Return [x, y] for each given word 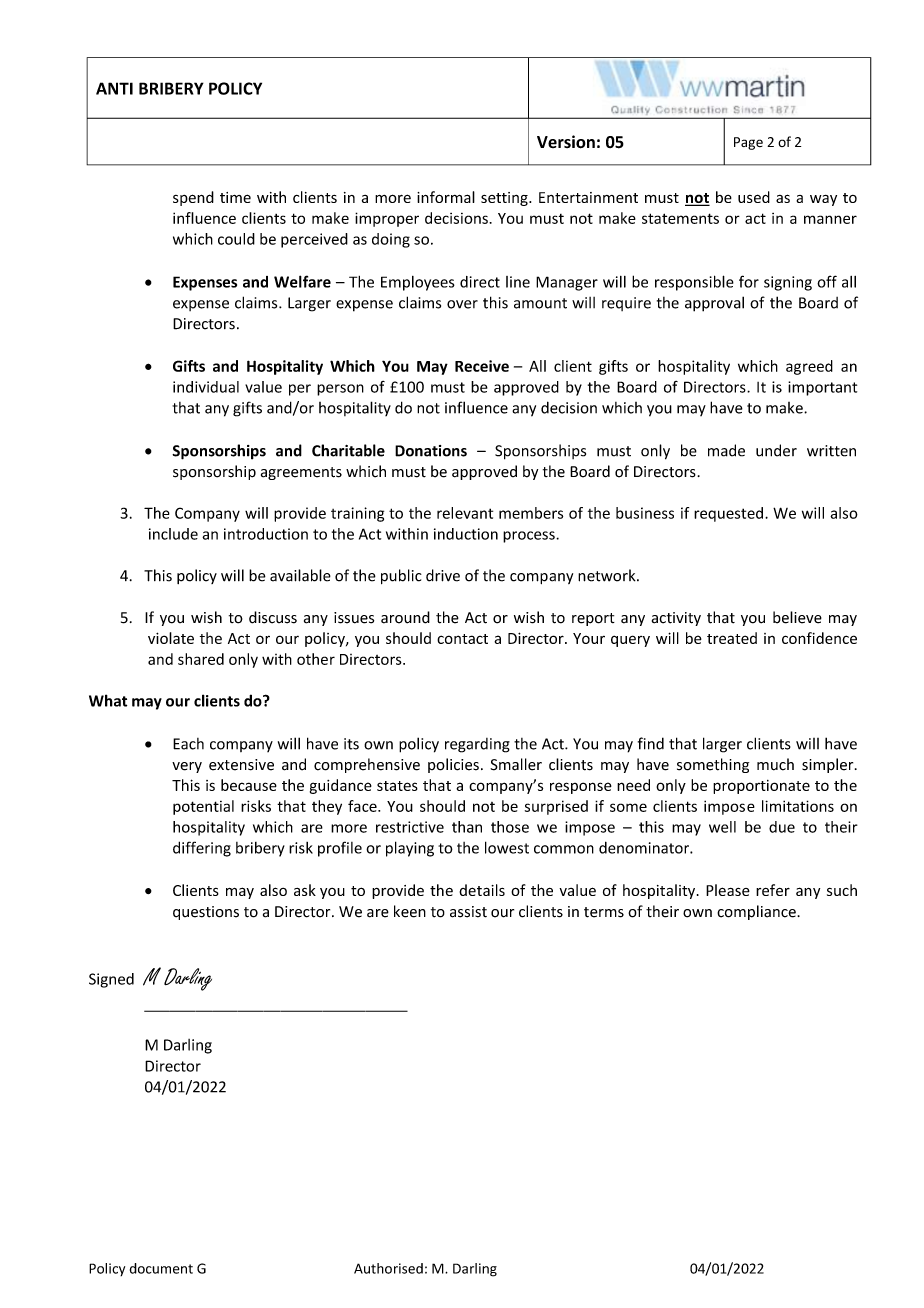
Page [748, 143]
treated [732, 638]
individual [206, 387]
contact [462, 639]
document [161, 1268]
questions [206, 913]
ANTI [114, 88]
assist [468, 912]
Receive [482, 366]
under [776, 450]
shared [201, 659]
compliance [757, 912]
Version [566, 142]
